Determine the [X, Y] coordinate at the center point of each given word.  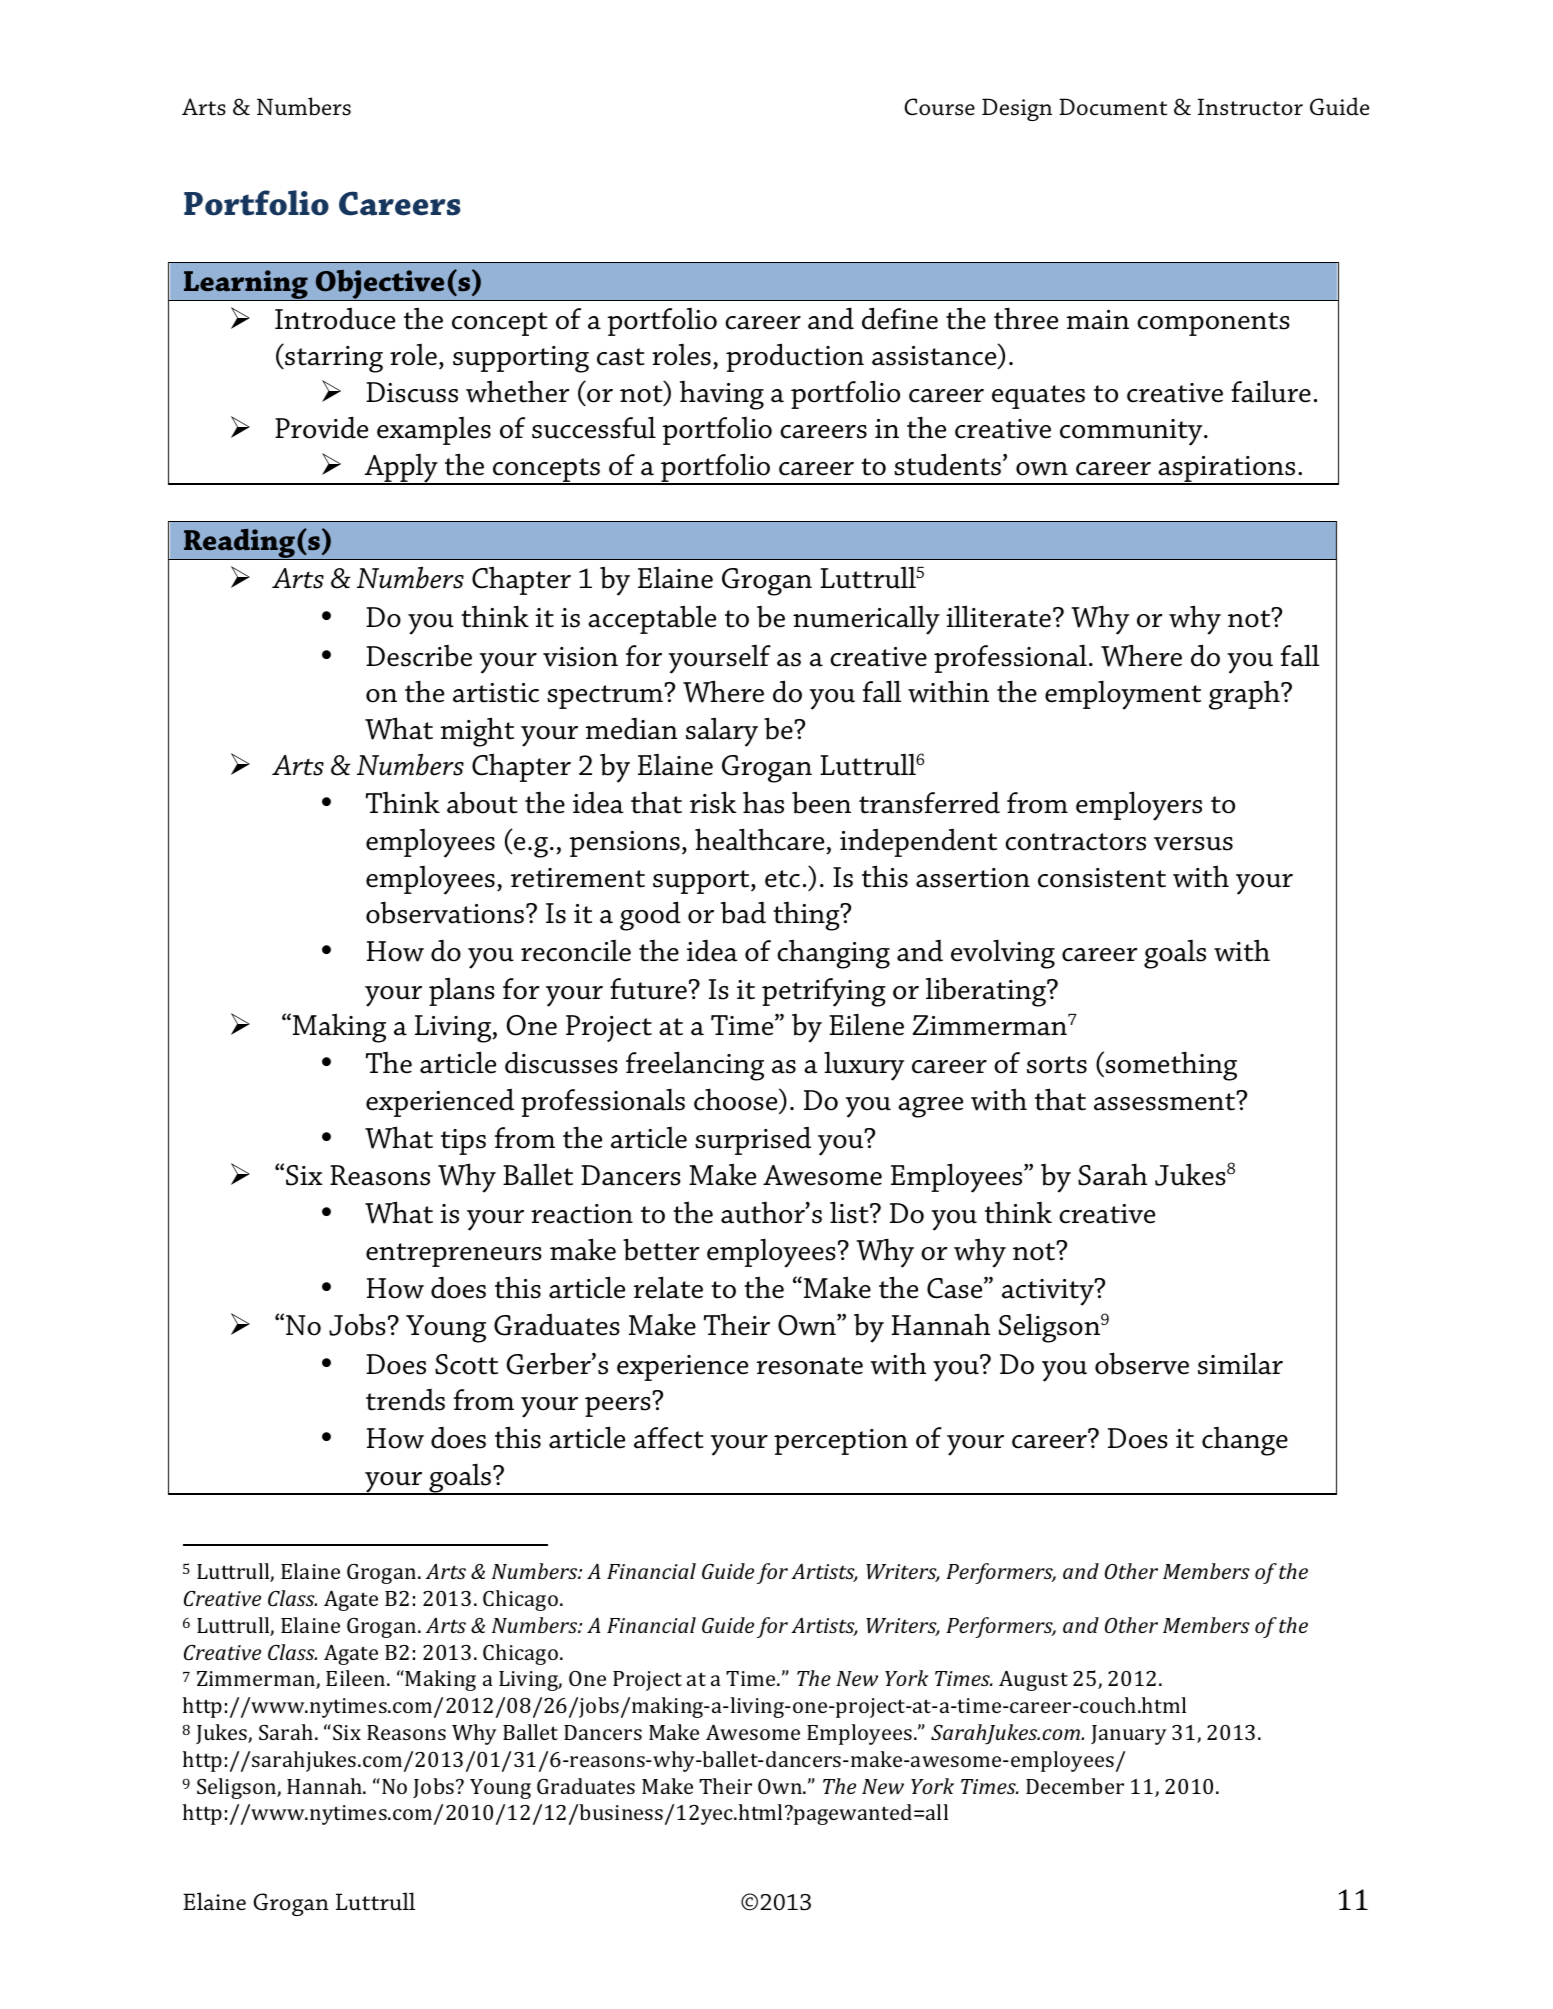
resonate [810, 1366]
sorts [1057, 1065]
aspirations [1227, 470]
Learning [246, 285]
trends [405, 1400]
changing [833, 954]
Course [939, 107]
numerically [866, 620]
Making [339, 1028]
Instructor [1250, 107]
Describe [419, 656]
